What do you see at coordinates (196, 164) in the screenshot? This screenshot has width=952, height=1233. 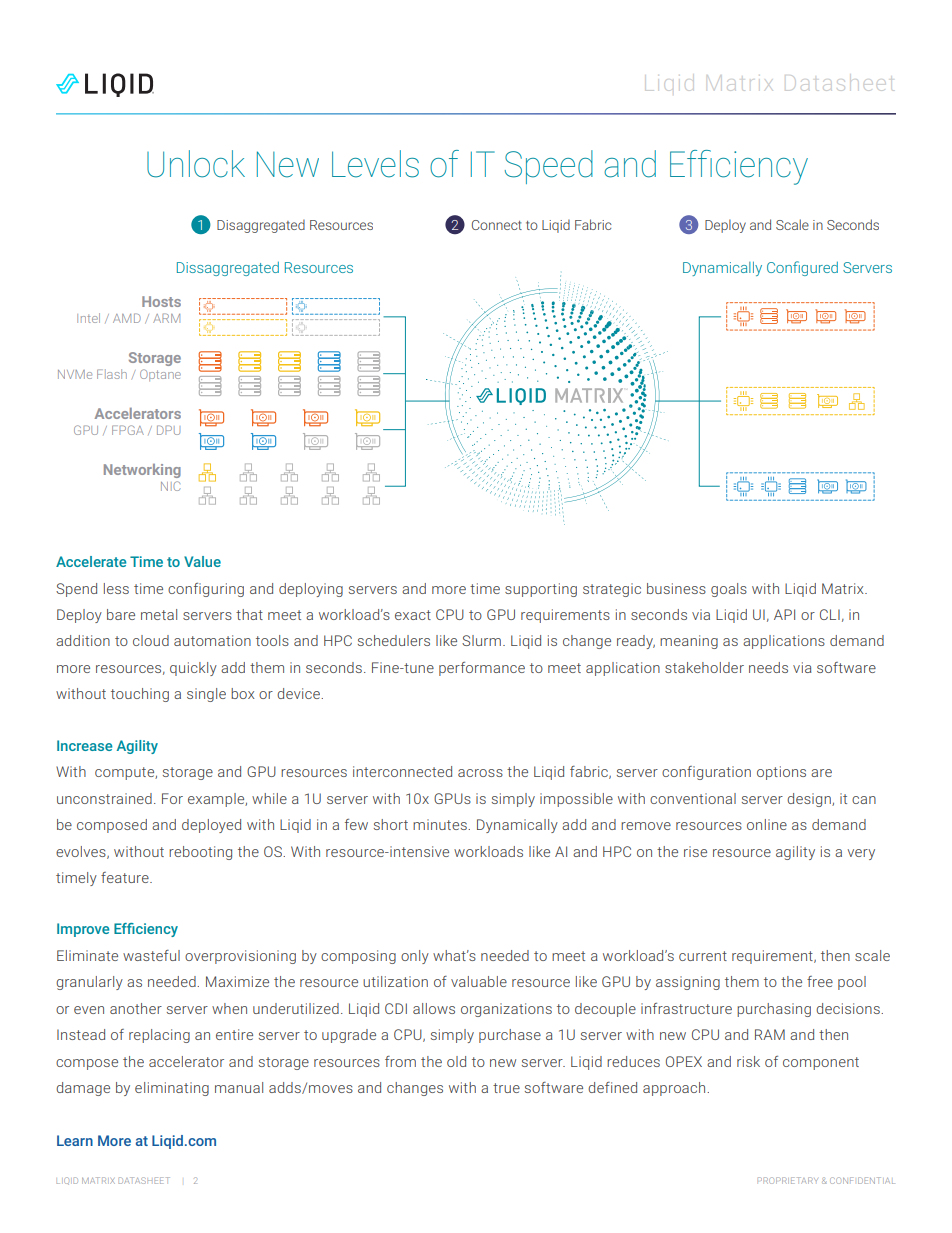 I see `Unlock` at bounding box center [196, 164].
